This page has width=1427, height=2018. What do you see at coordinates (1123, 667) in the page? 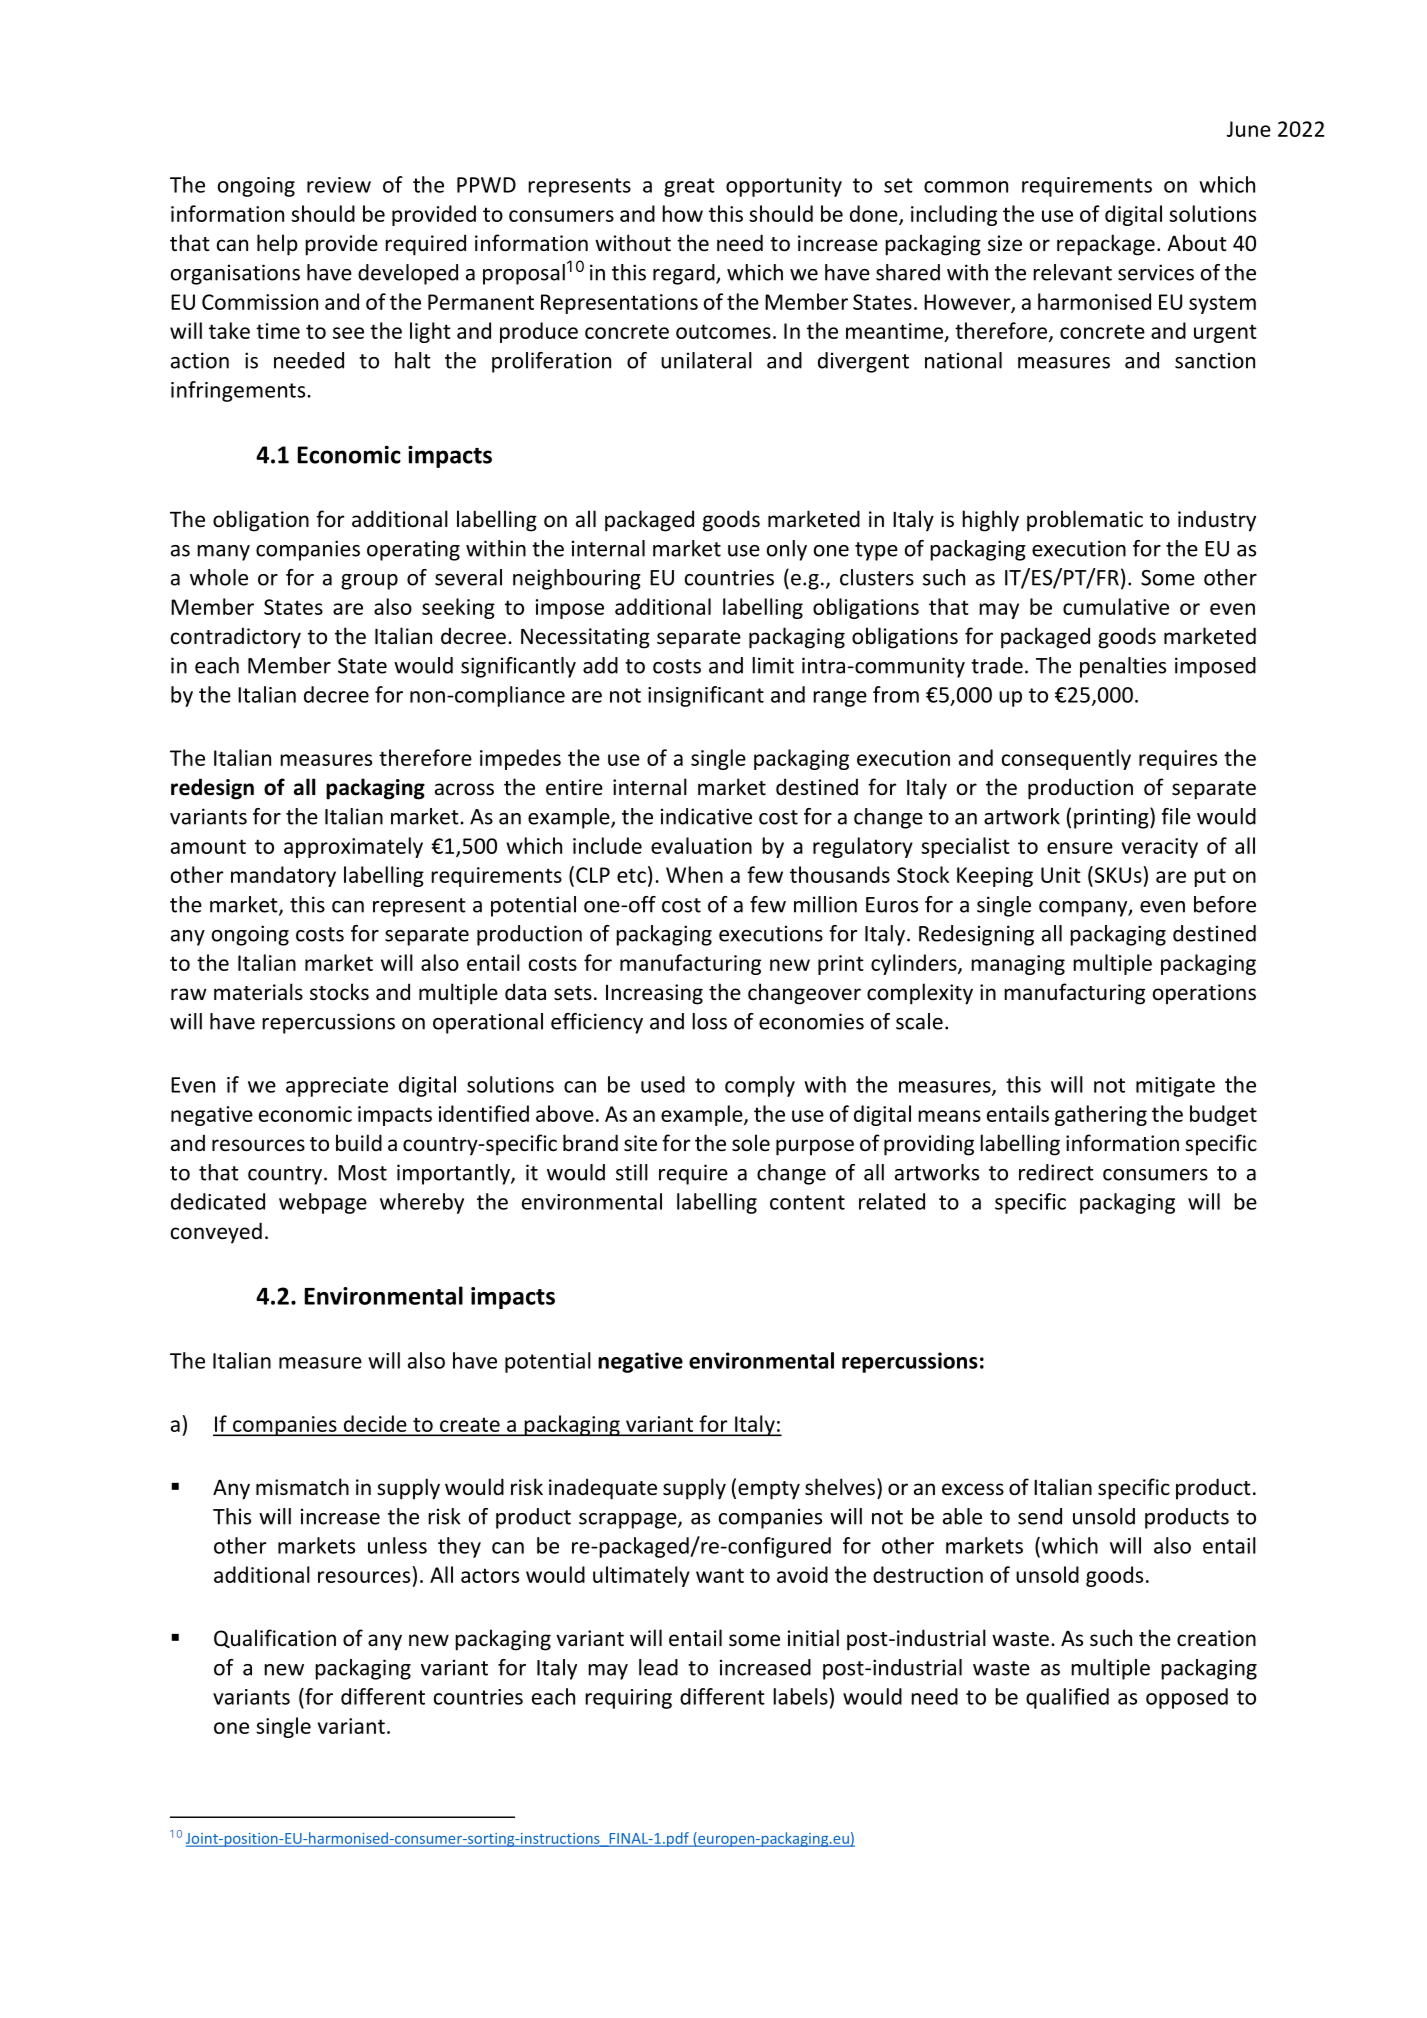
I see `penalties` at bounding box center [1123, 667].
